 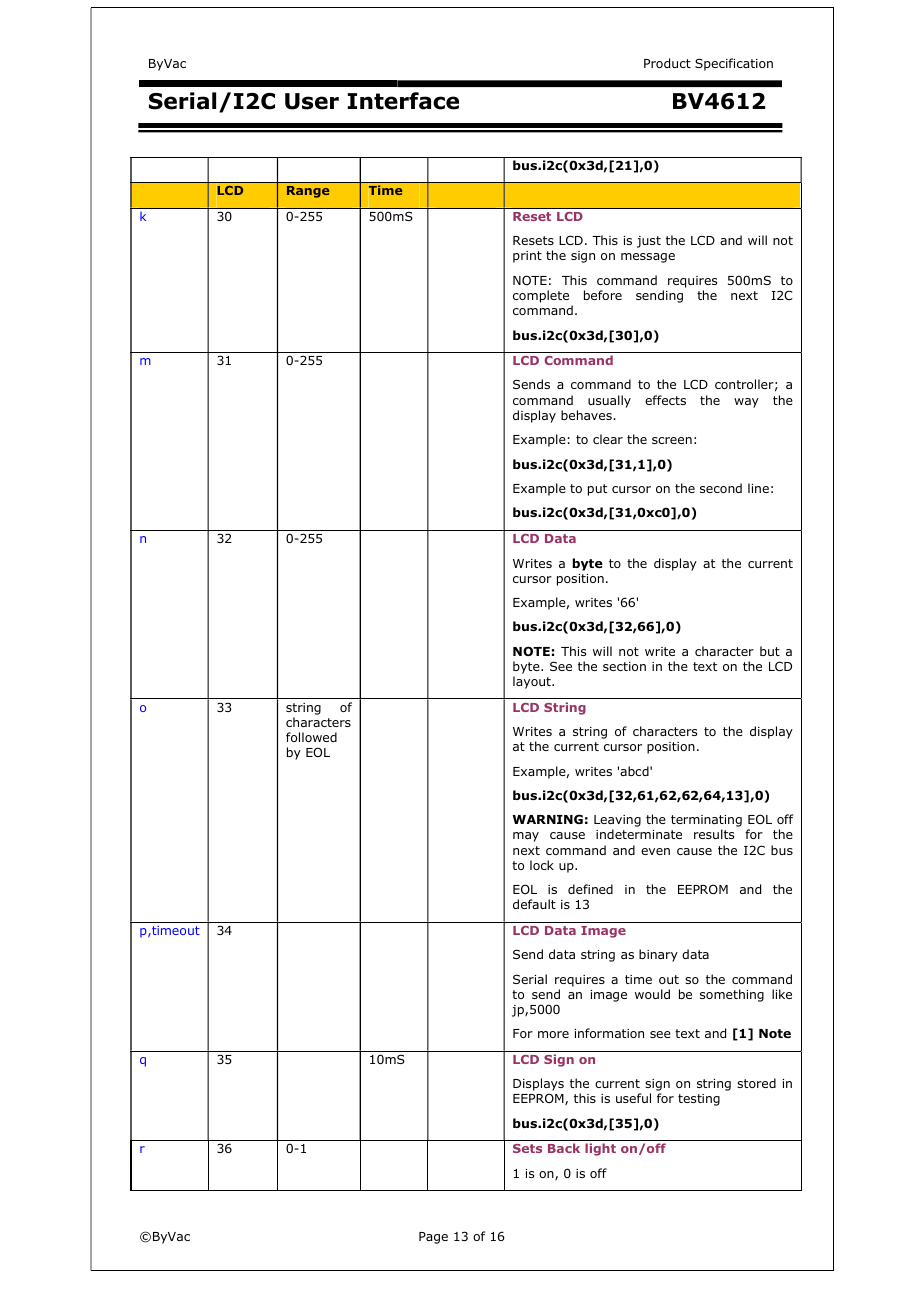 What do you see at coordinates (533, 682) in the page?
I see `layout` at bounding box center [533, 682].
